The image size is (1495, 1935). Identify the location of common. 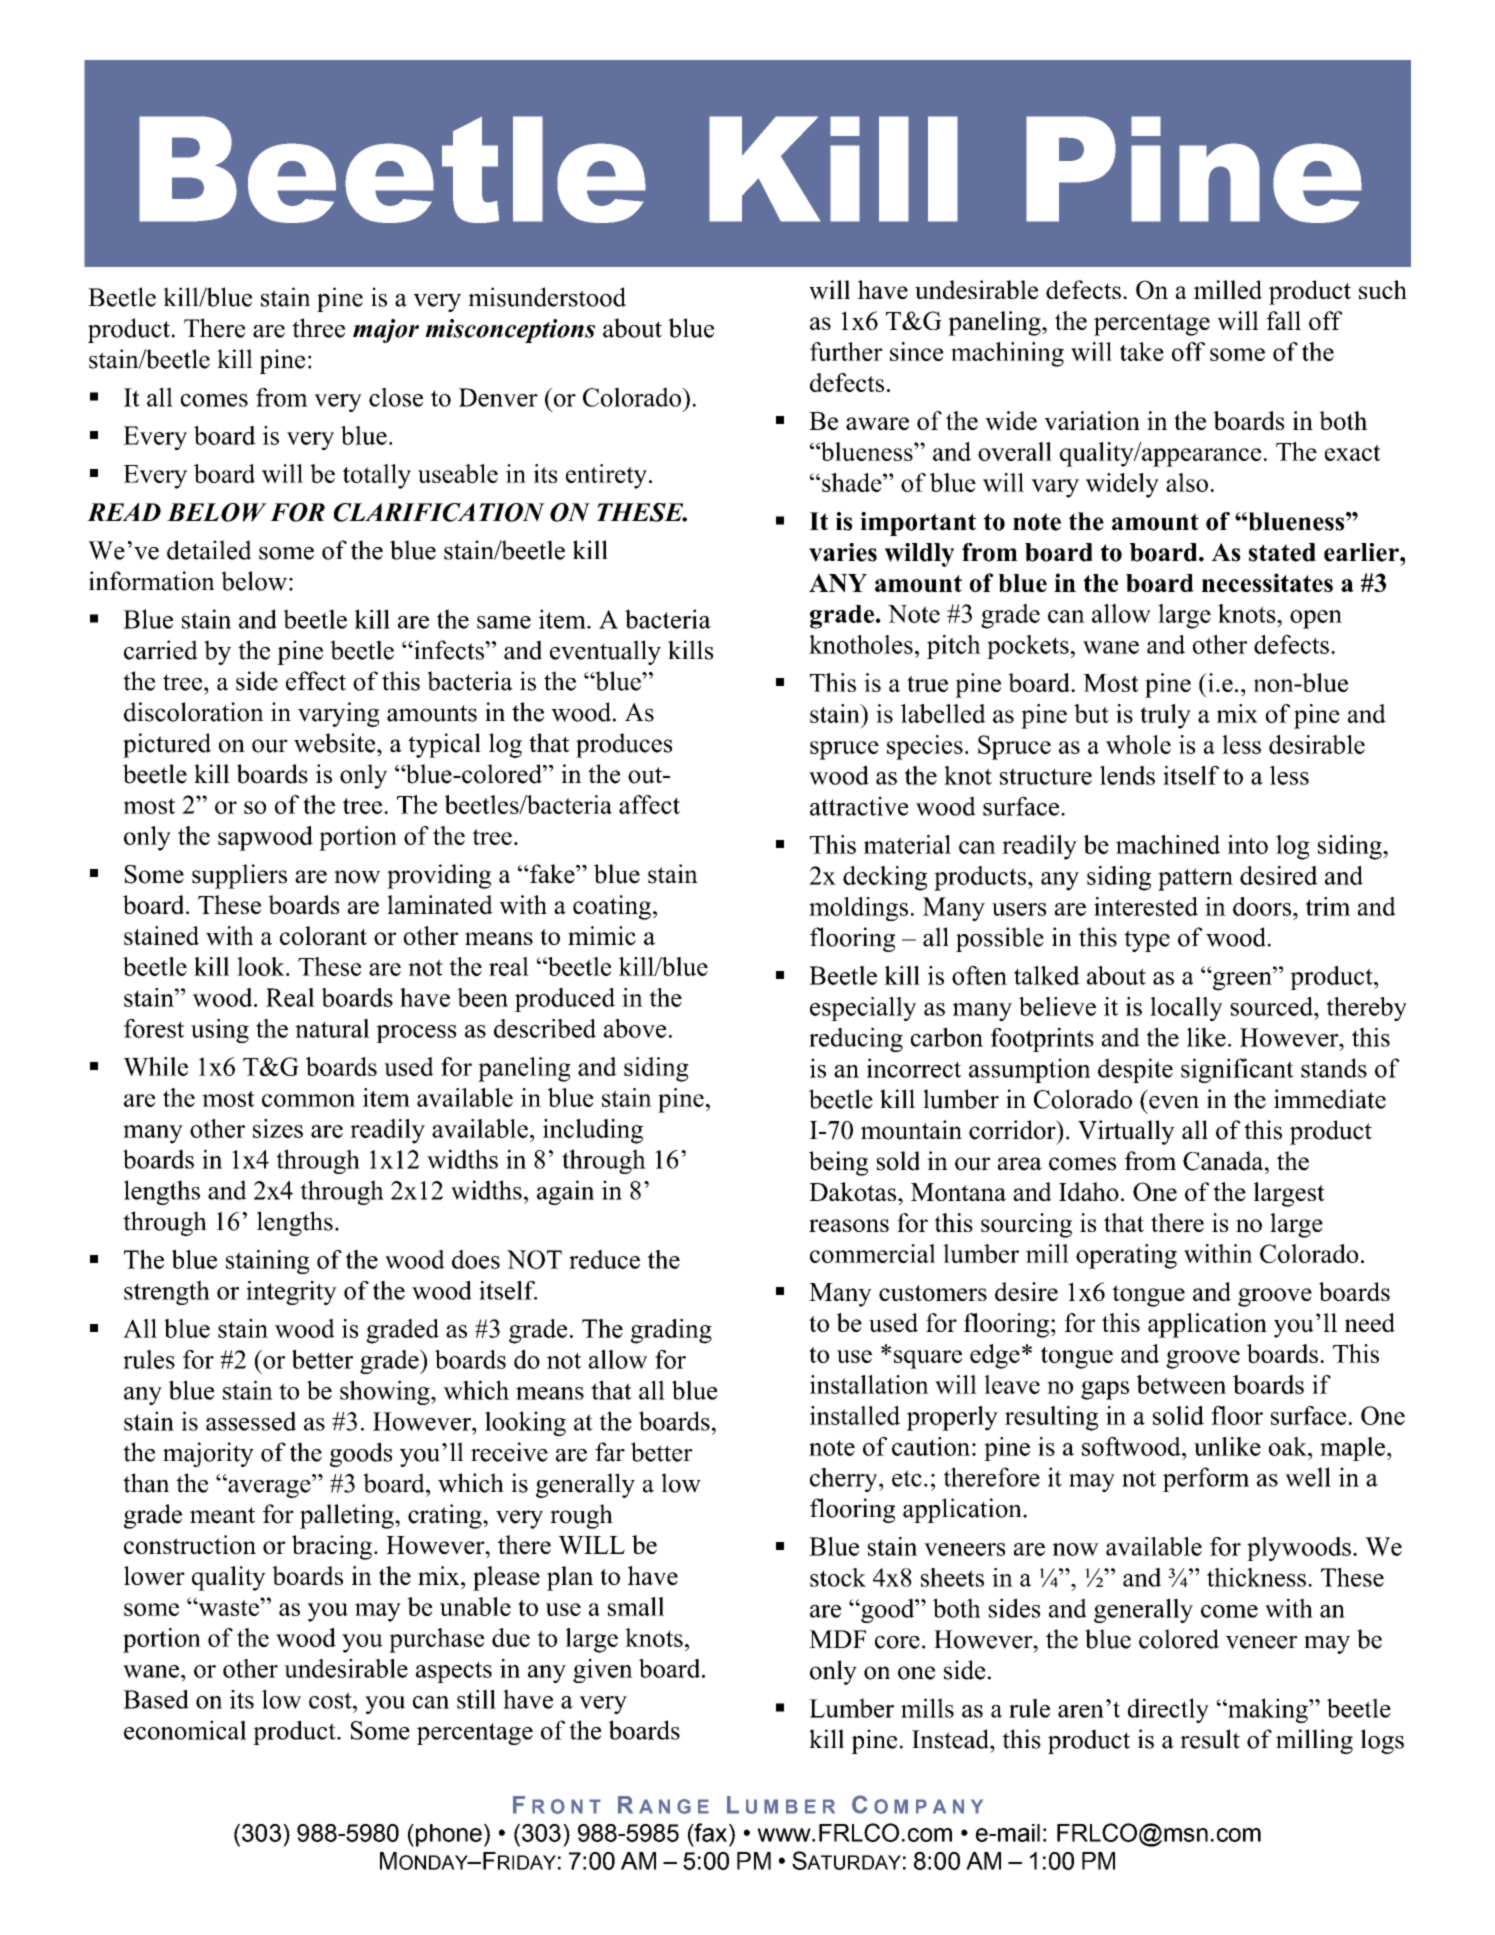
(308, 1100).
